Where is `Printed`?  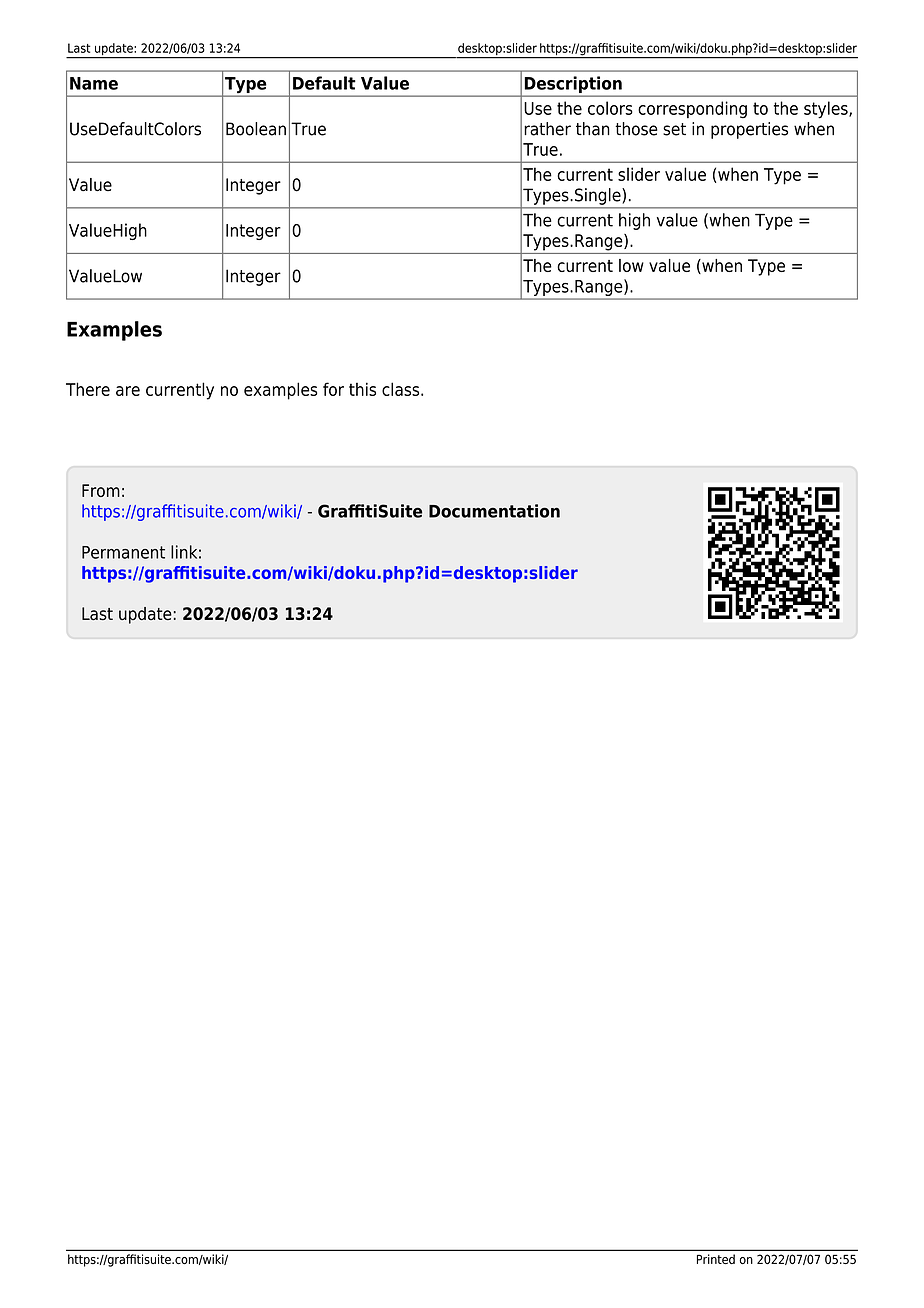 Printed is located at coordinates (716, 1259).
